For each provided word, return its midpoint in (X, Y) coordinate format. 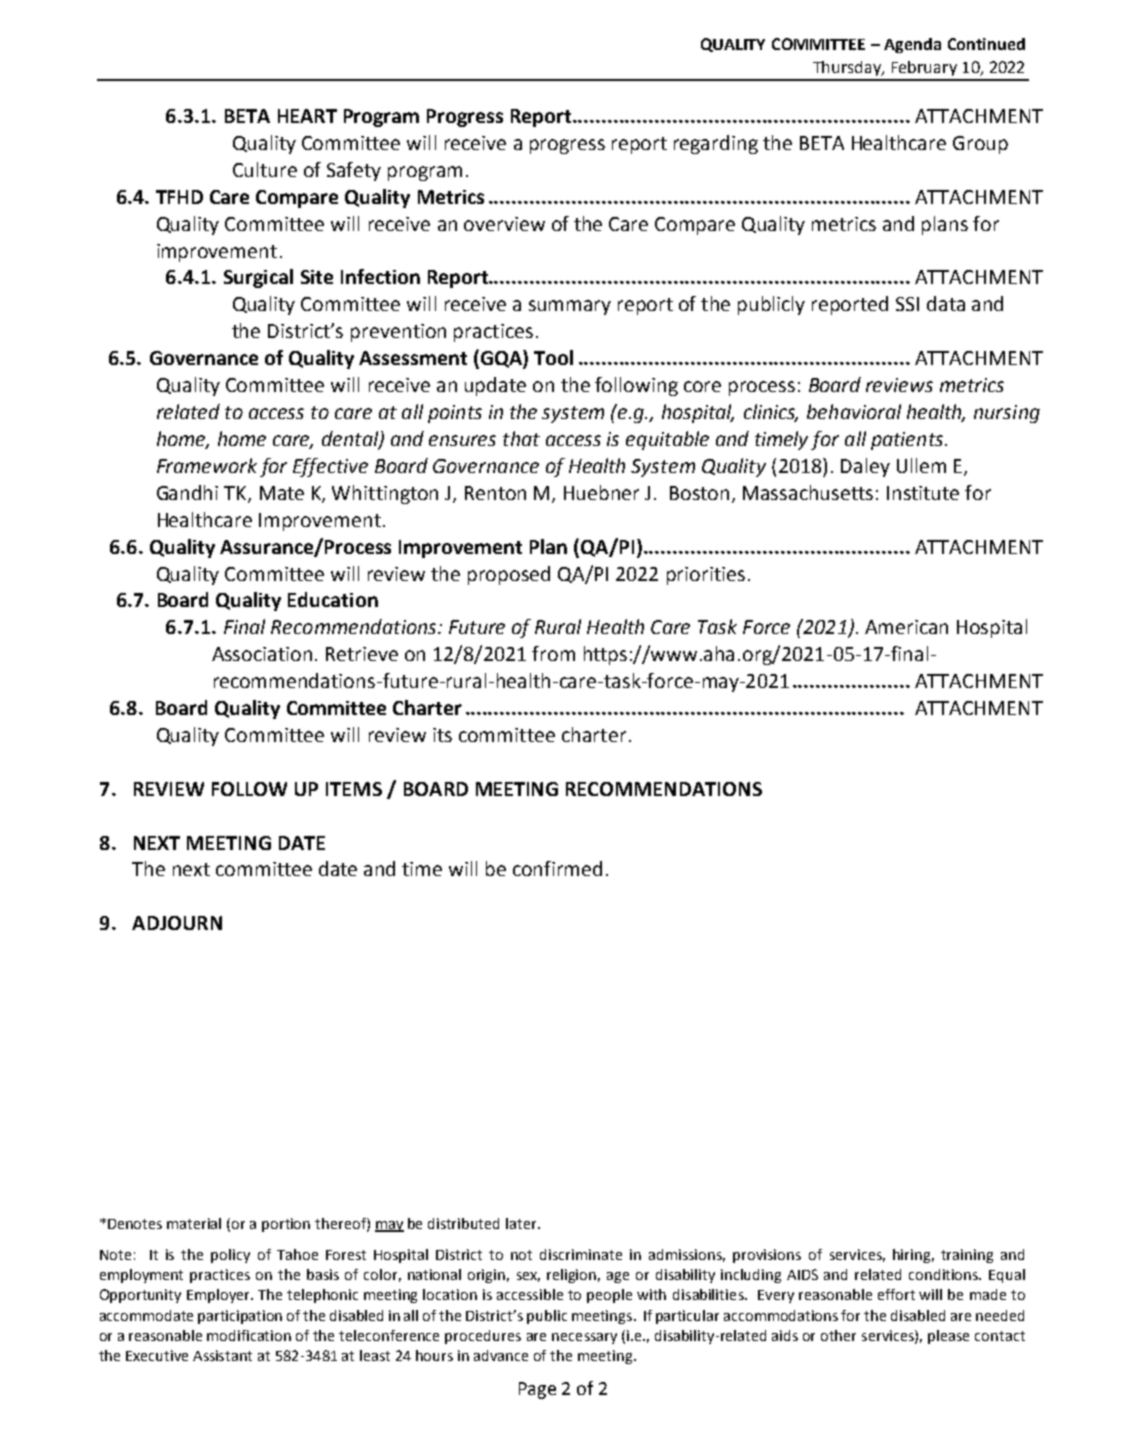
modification (249, 1335)
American (906, 627)
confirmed (557, 868)
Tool (553, 357)
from (553, 653)
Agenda (912, 45)
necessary (584, 1338)
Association (262, 654)
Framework (207, 465)
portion (286, 1225)
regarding (716, 144)
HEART (307, 116)
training (967, 1256)
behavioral (854, 411)
